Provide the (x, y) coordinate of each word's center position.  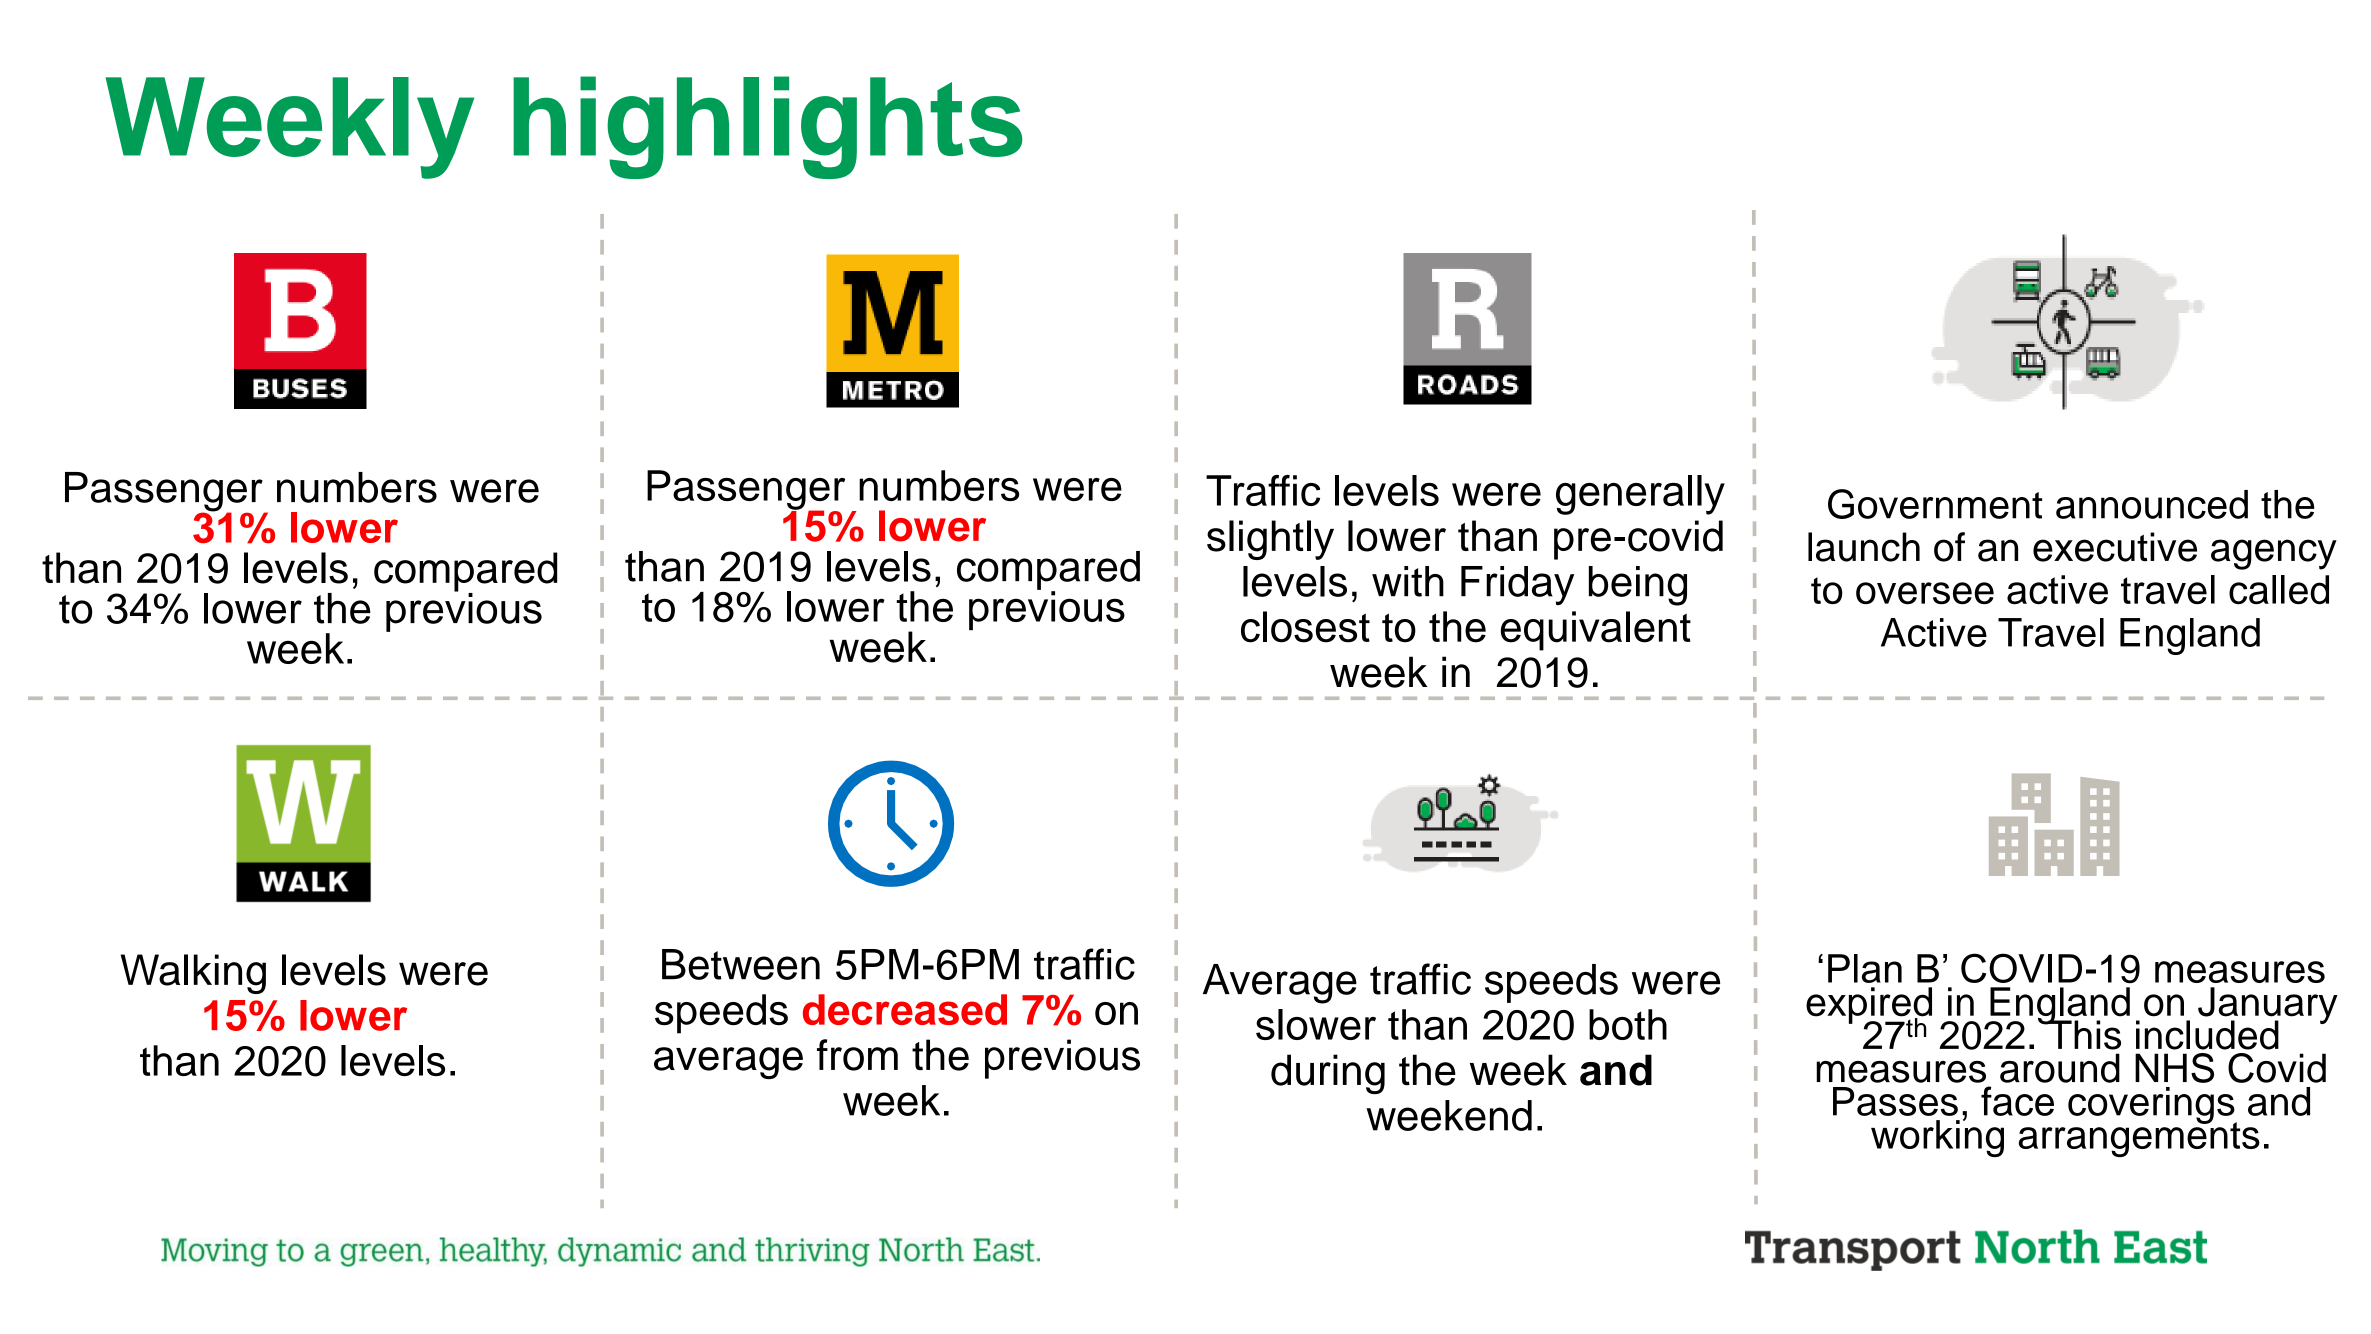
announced (2152, 504)
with (1408, 581)
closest (1305, 627)
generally (1640, 495)
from (857, 1055)
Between (741, 964)
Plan (1865, 968)
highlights (768, 127)
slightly (1270, 540)
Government (1935, 504)
